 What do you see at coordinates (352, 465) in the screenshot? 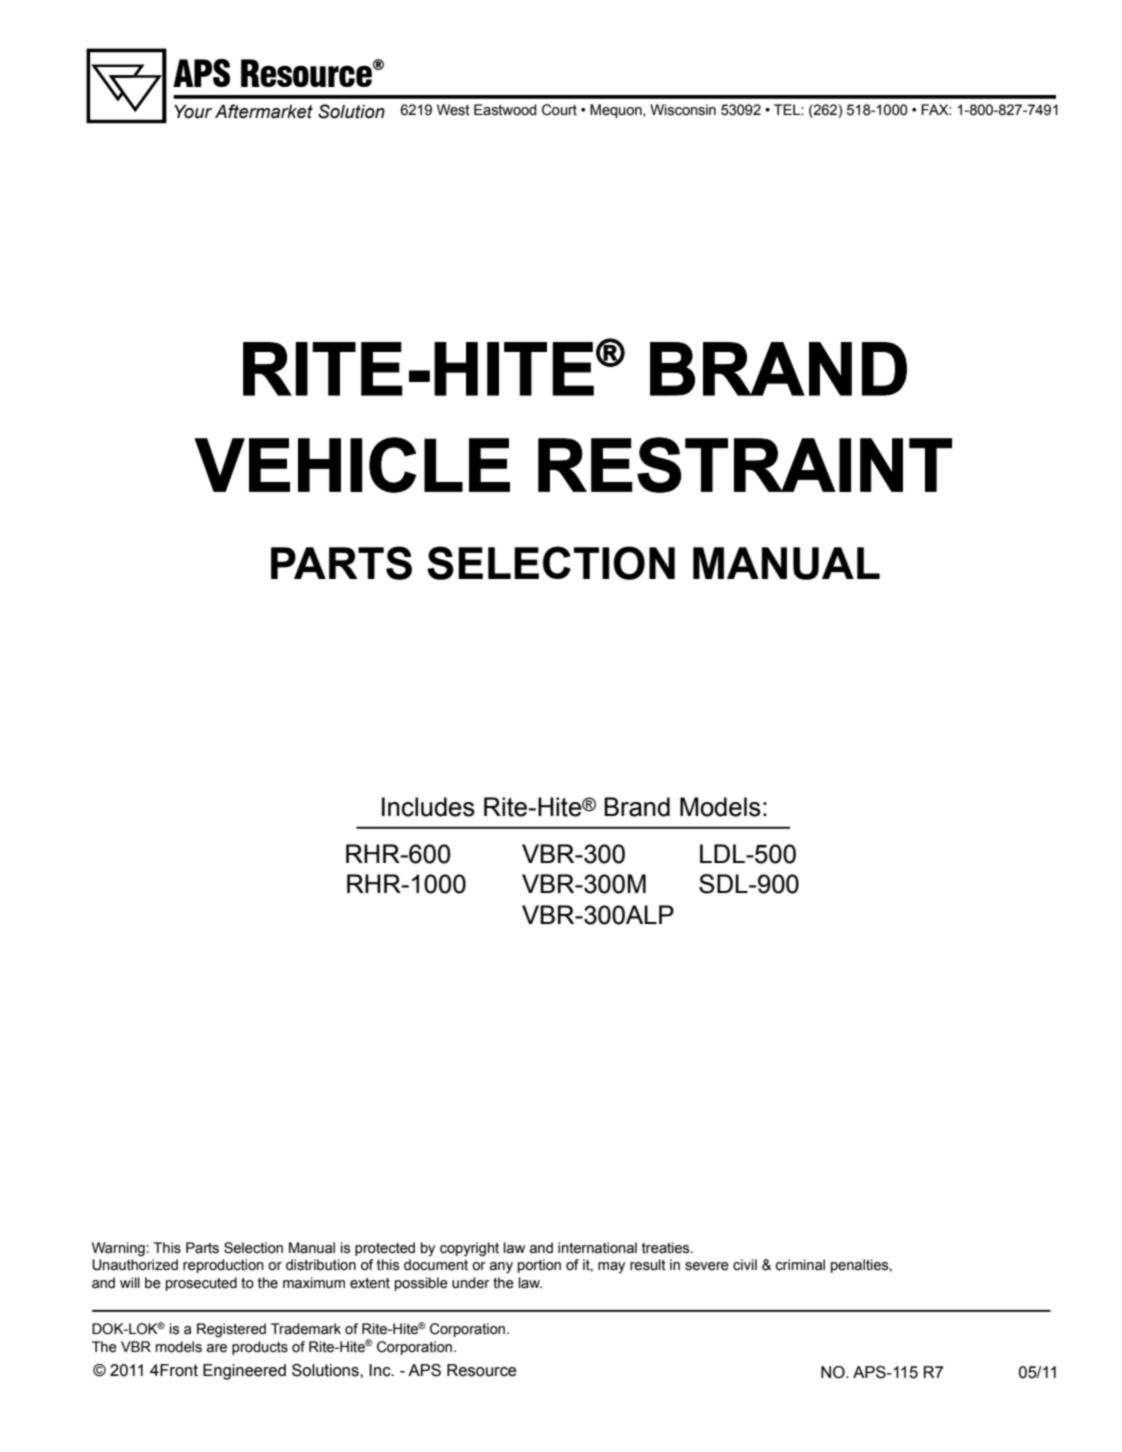
I see `VEHICLE` at bounding box center [352, 465].
